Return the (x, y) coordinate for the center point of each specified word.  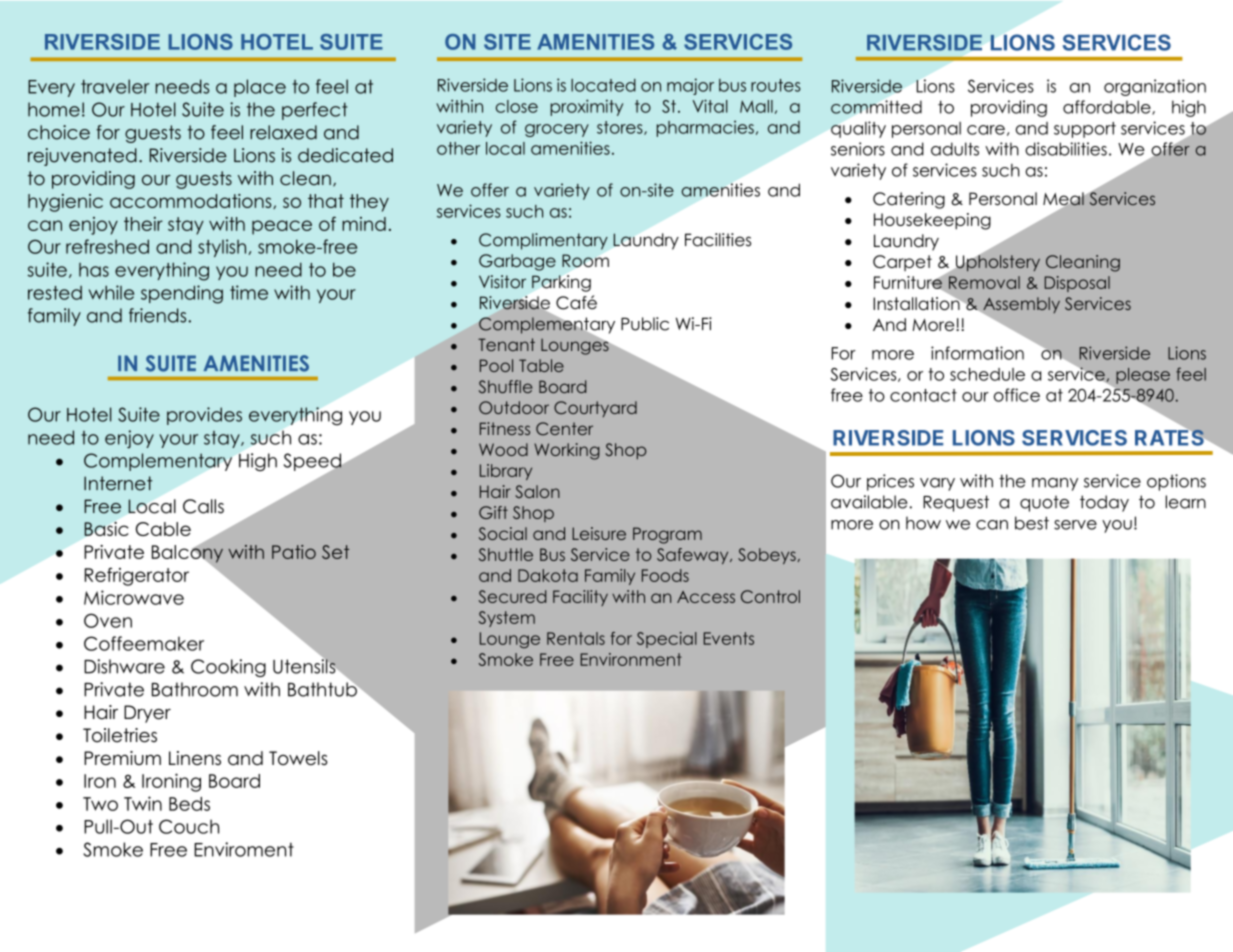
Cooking (228, 668)
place (260, 88)
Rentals (576, 638)
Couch (189, 826)
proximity (586, 107)
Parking (561, 283)
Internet (118, 483)
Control (770, 596)
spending (182, 294)
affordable (1108, 107)
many (1055, 484)
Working (567, 451)
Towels (298, 758)
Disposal (1077, 284)
